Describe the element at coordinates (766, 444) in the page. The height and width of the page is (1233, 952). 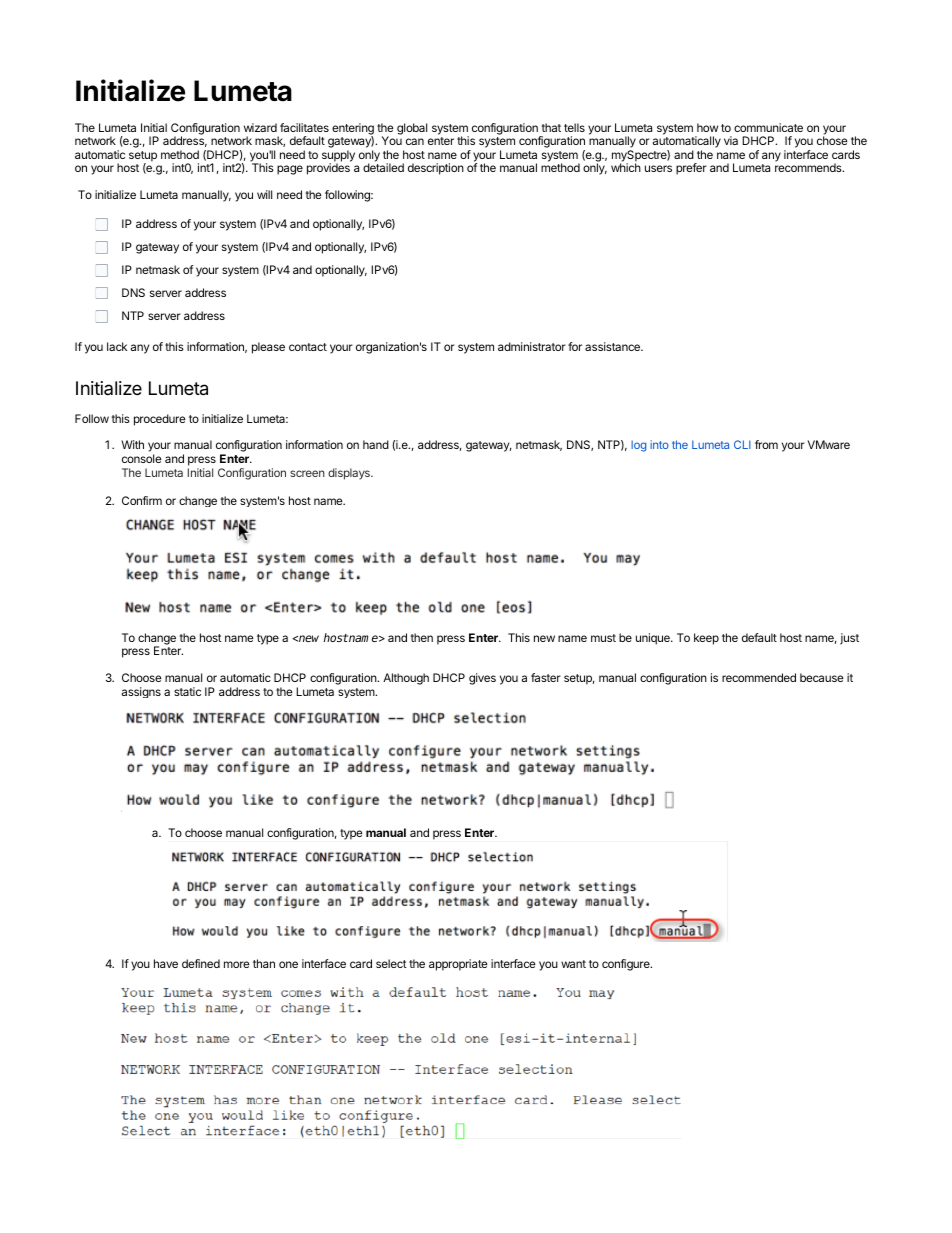
I see `from` at that location.
